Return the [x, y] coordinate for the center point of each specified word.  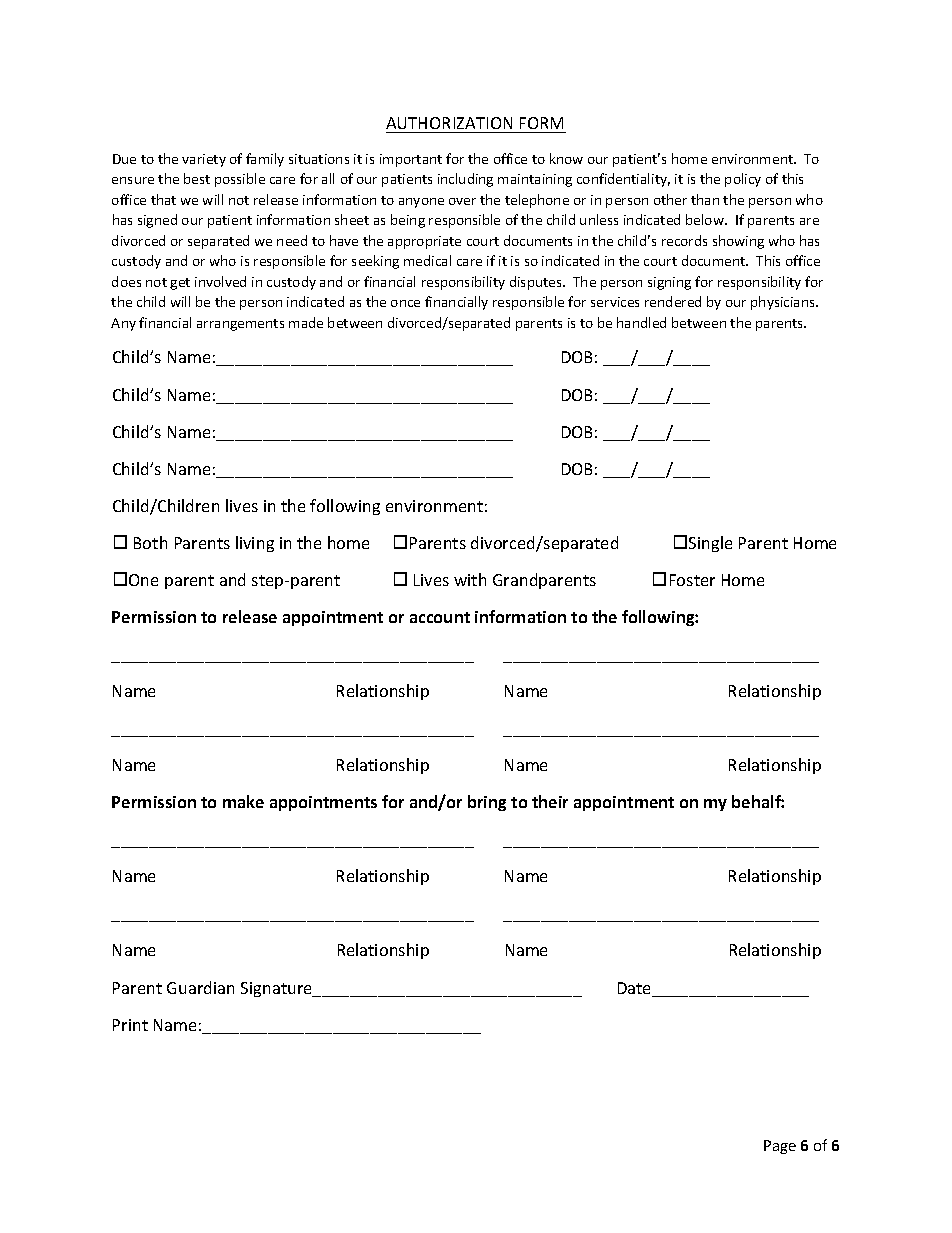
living [255, 544]
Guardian [200, 987]
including [465, 180]
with [470, 579]
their [550, 801]
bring [487, 803]
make [243, 801]
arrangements [240, 325]
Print [130, 1025]
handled [641, 322]
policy [743, 180]
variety [204, 160]
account [440, 617]
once [405, 303]
